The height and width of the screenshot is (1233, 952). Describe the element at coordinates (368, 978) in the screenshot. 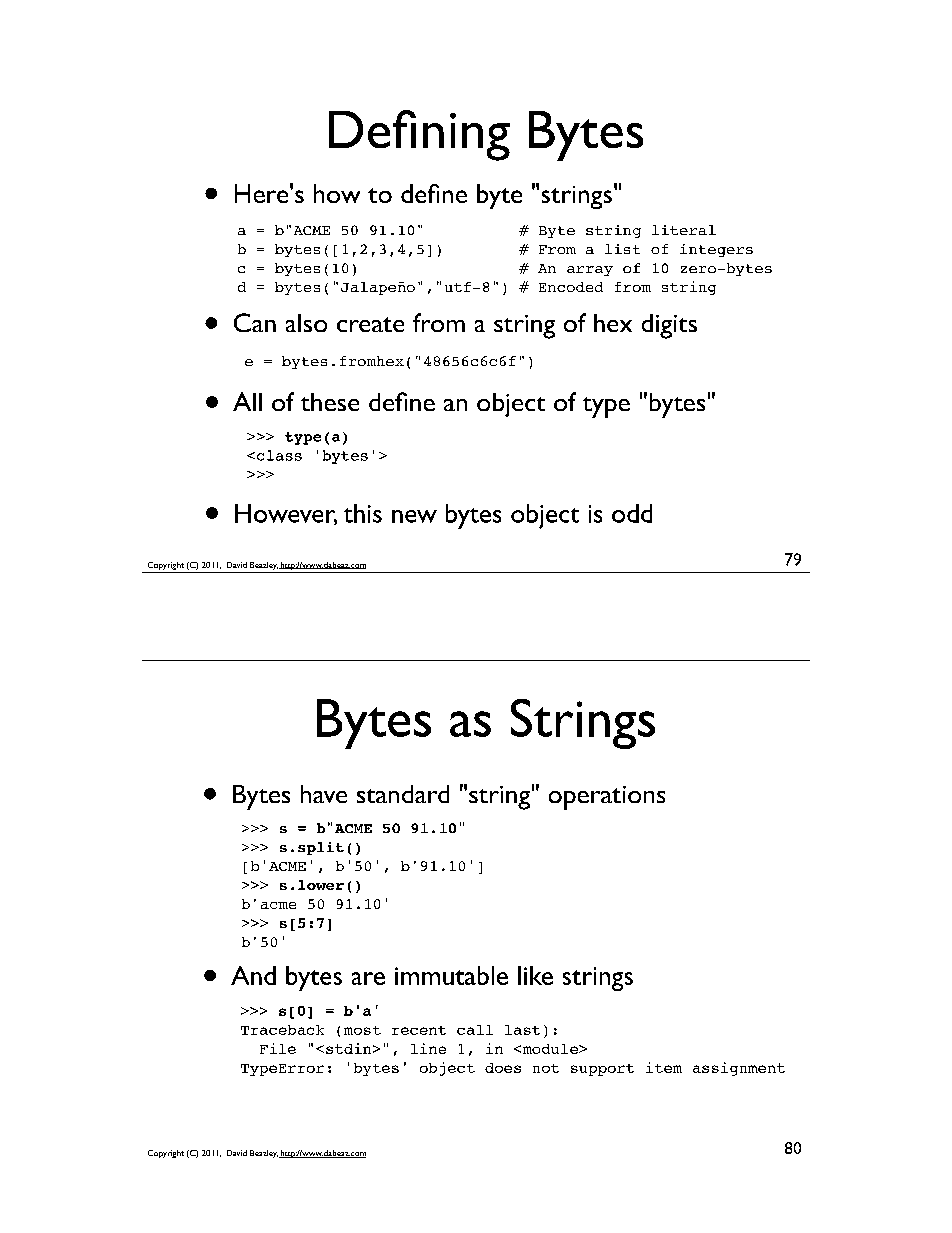

I see `are` at that location.
